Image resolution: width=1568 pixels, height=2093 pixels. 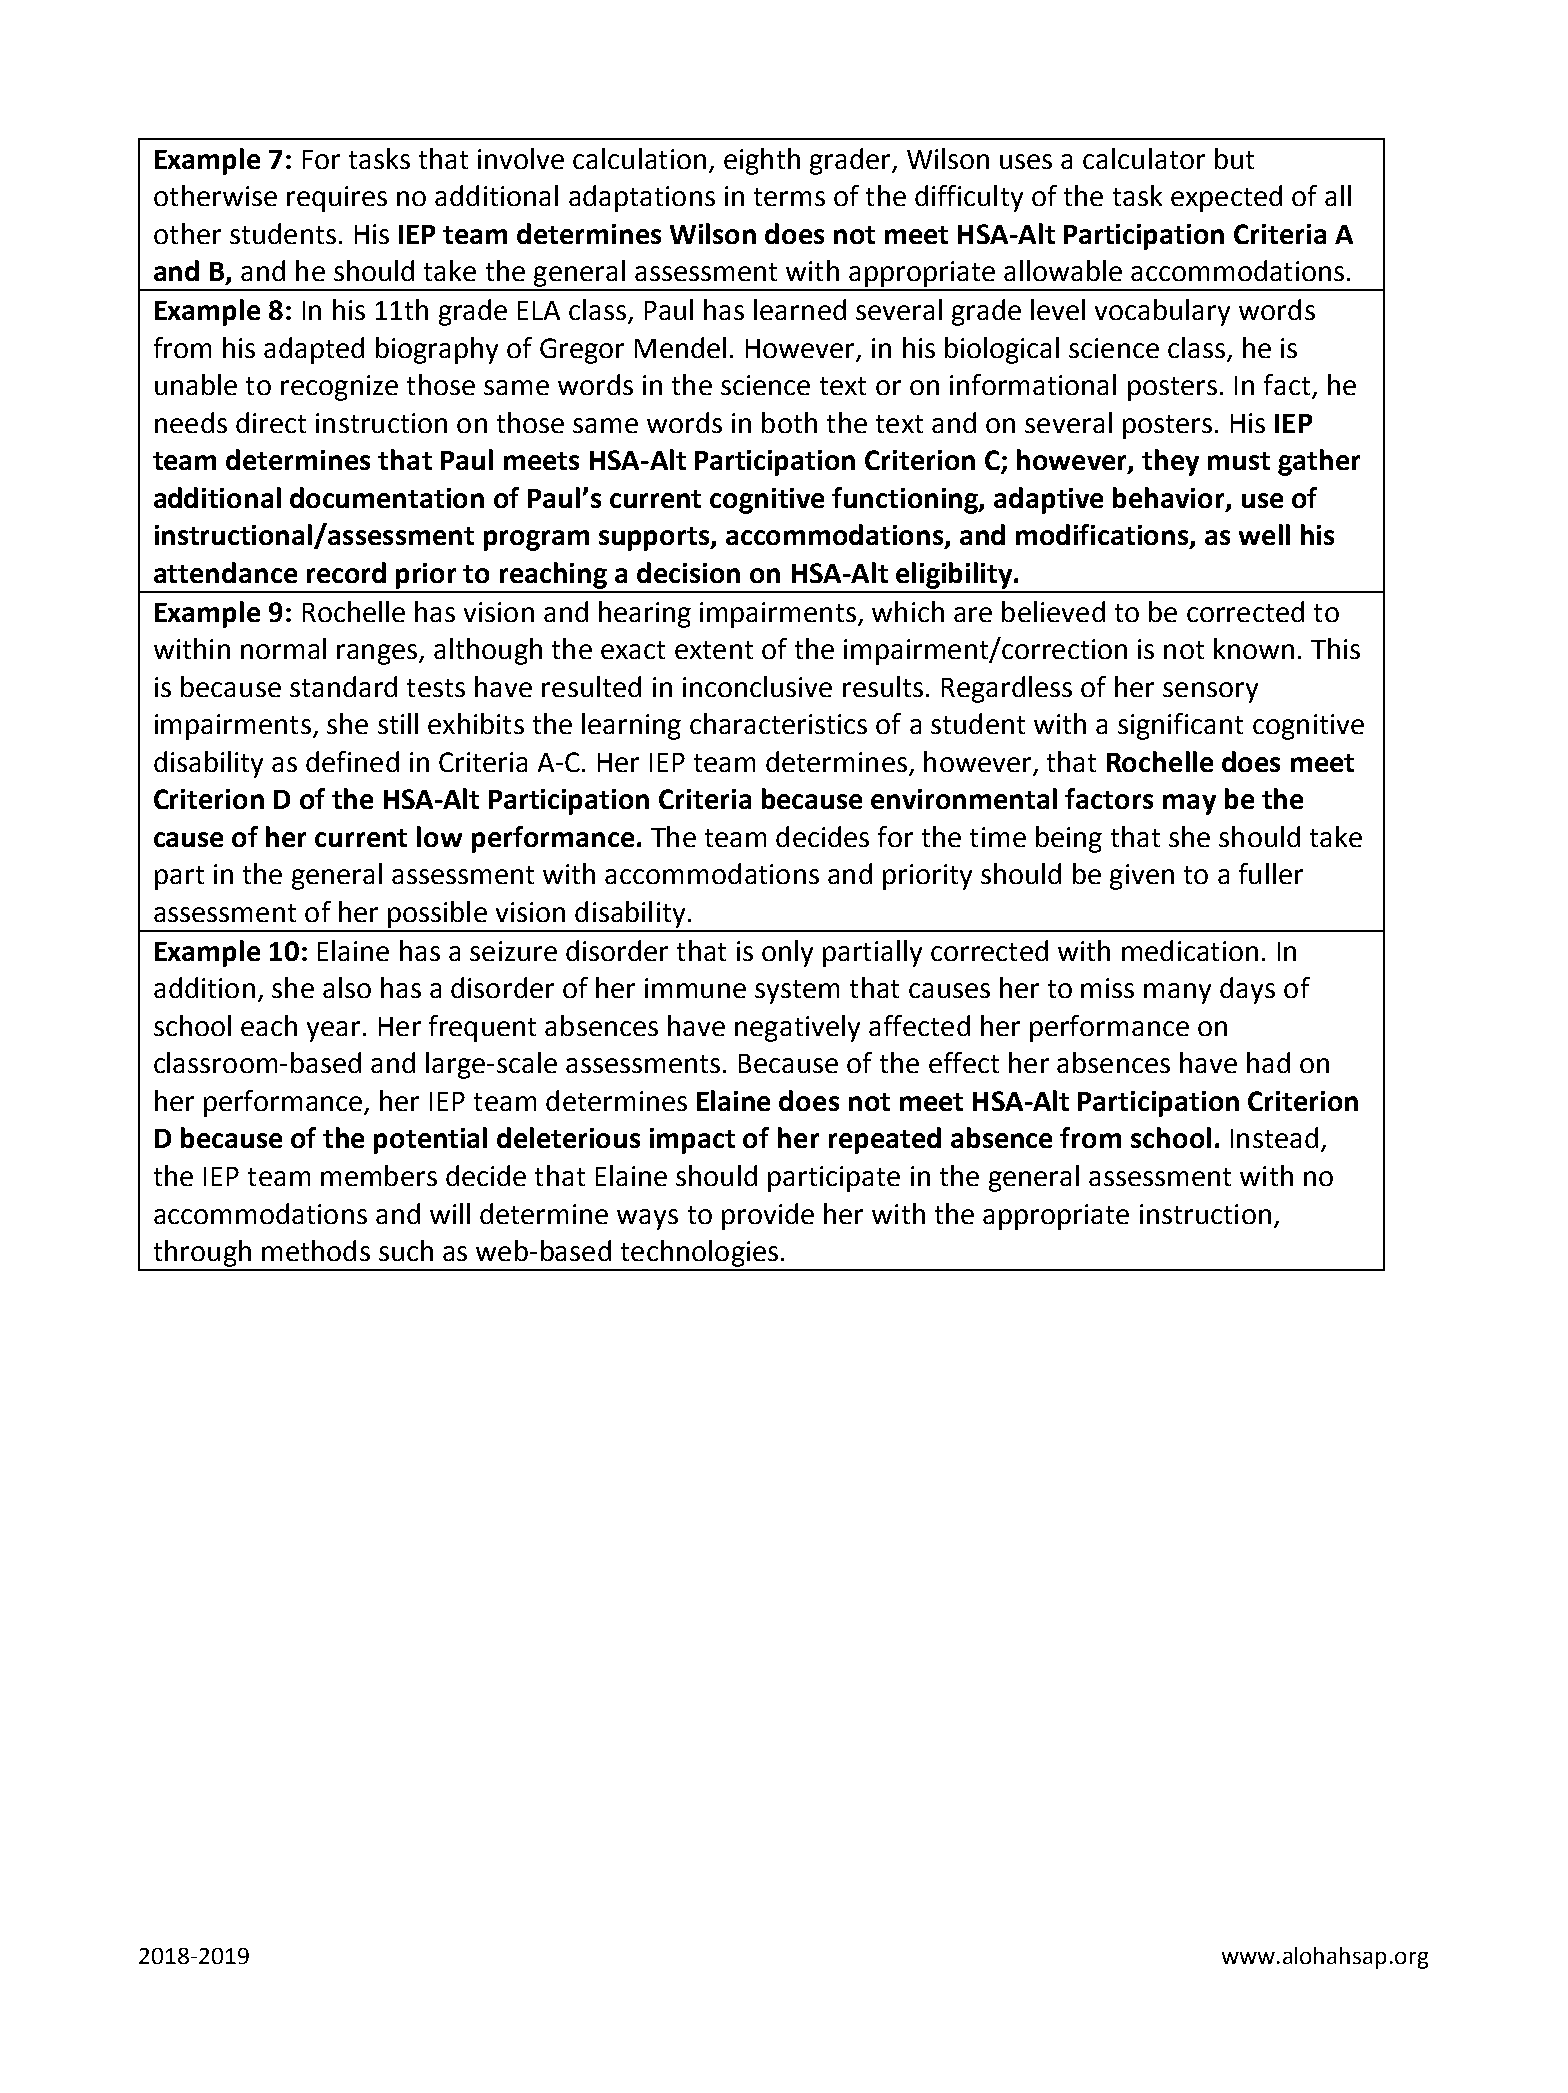 What do you see at coordinates (768, 1216) in the screenshot?
I see `provide` at bounding box center [768, 1216].
